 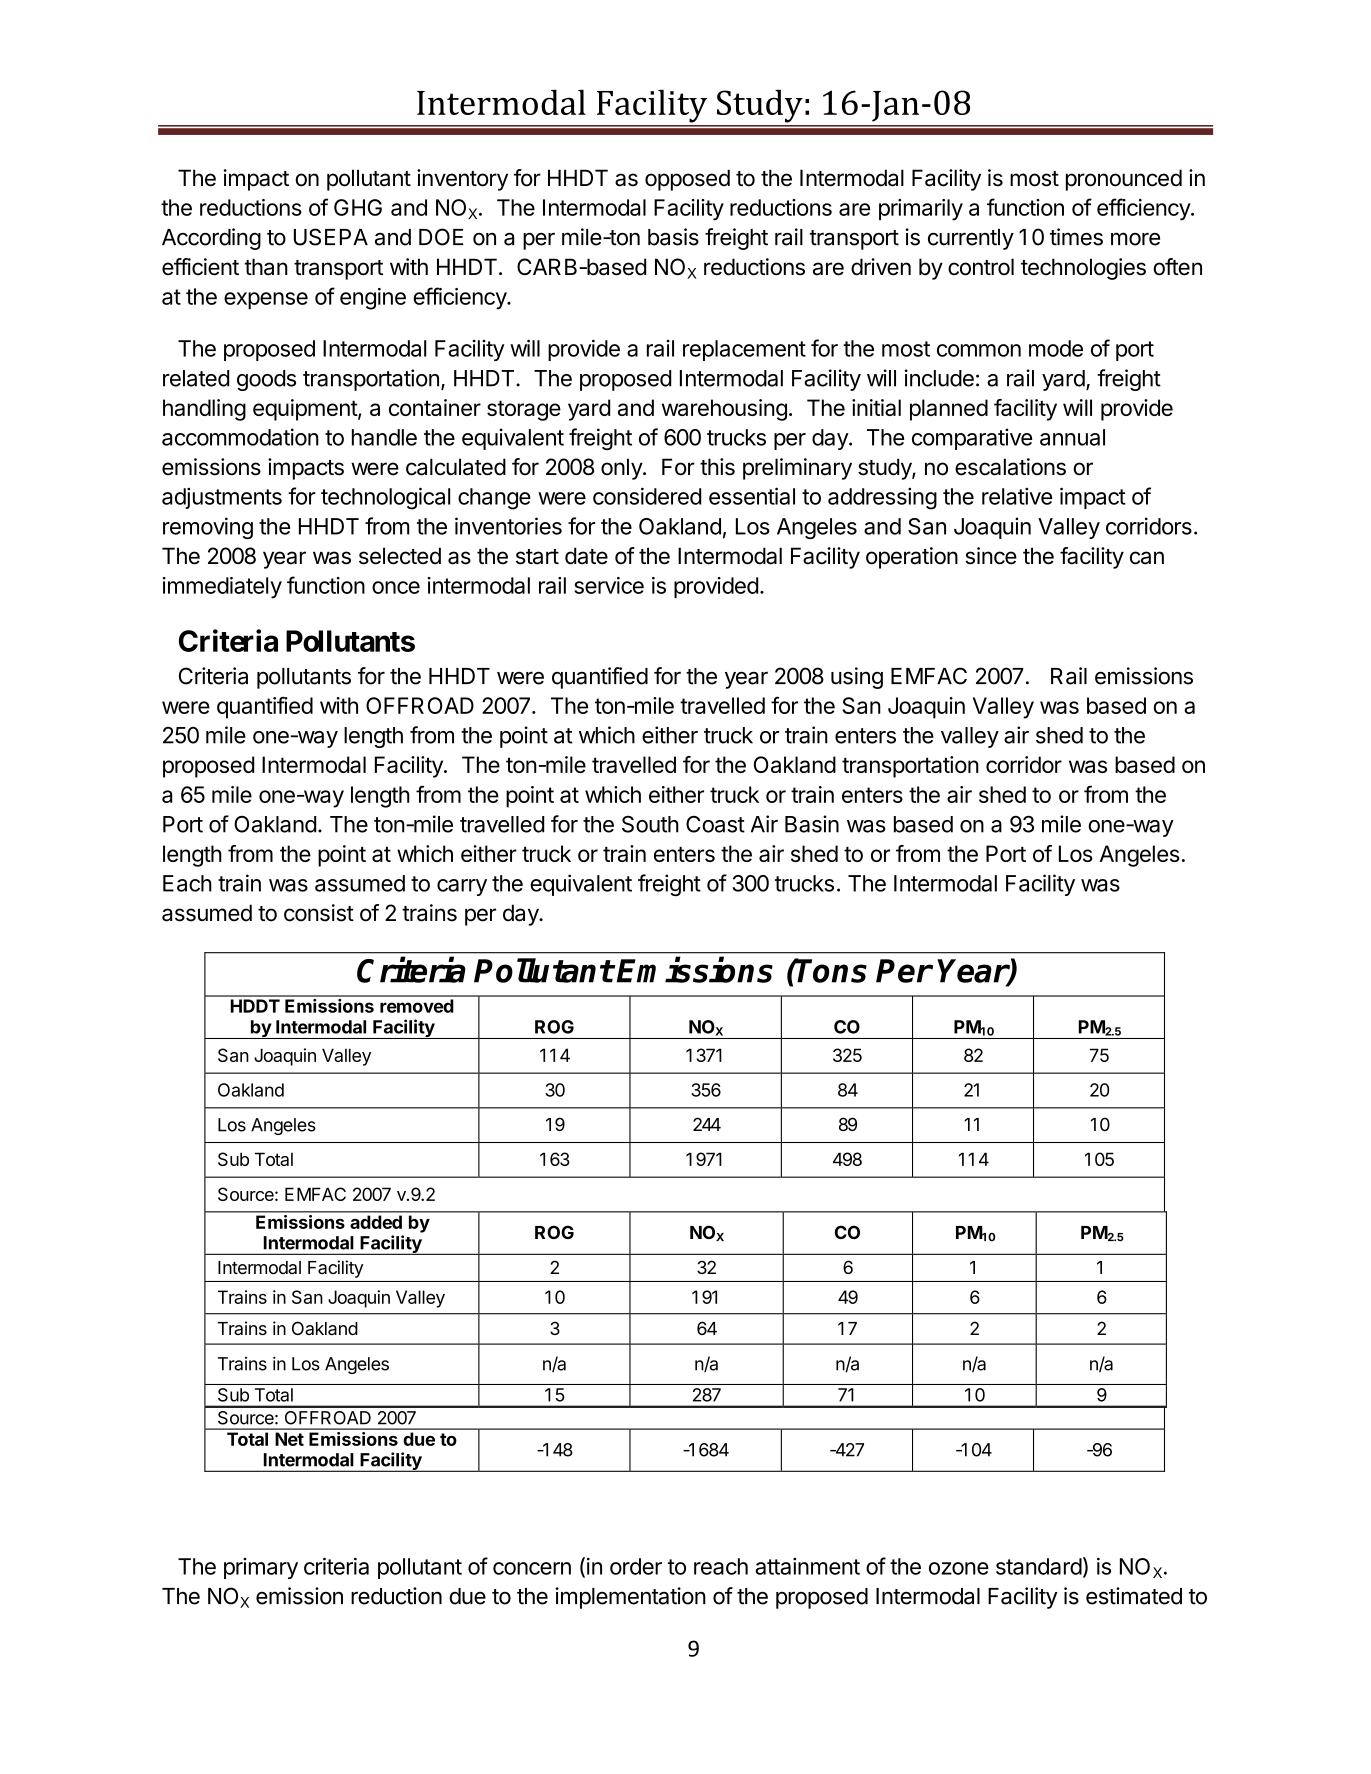 What do you see at coordinates (462, 887) in the screenshot?
I see `carry` at bounding box center [462, 887].
